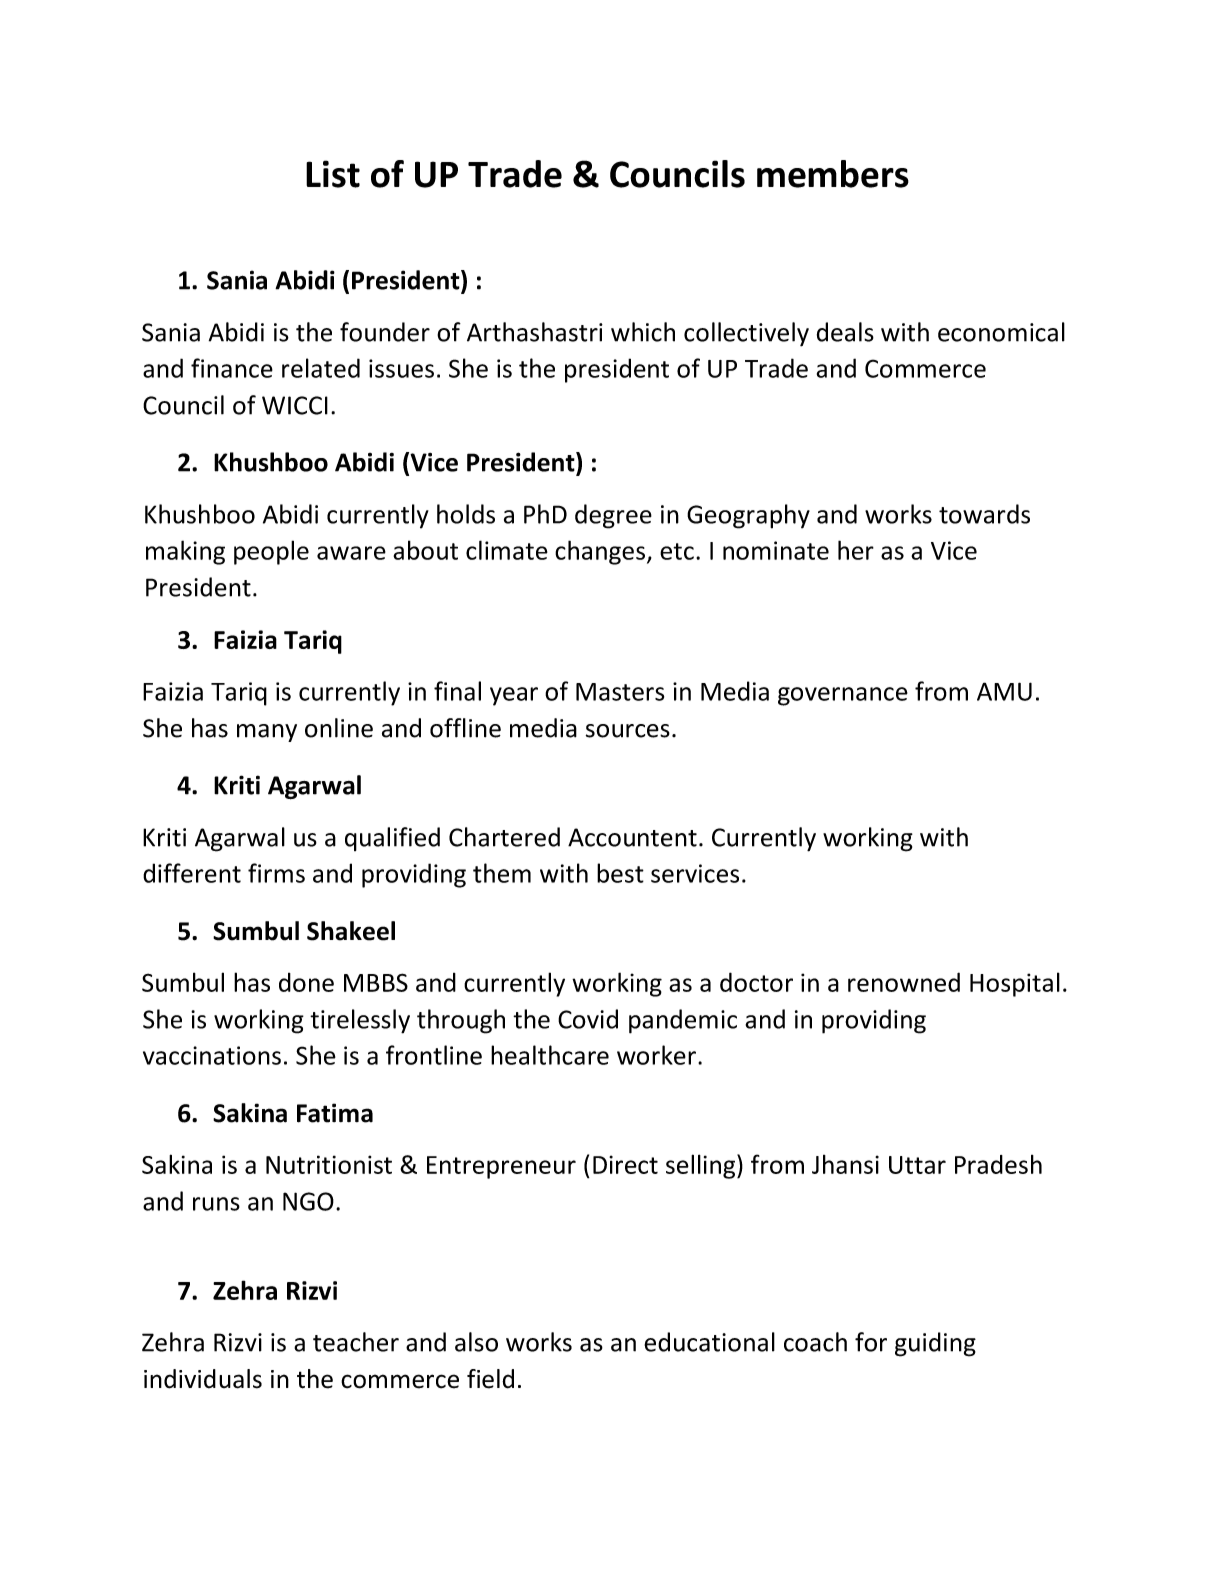  Describe the element at coordinates (643, 332) in the page. I see `which` at that location.
